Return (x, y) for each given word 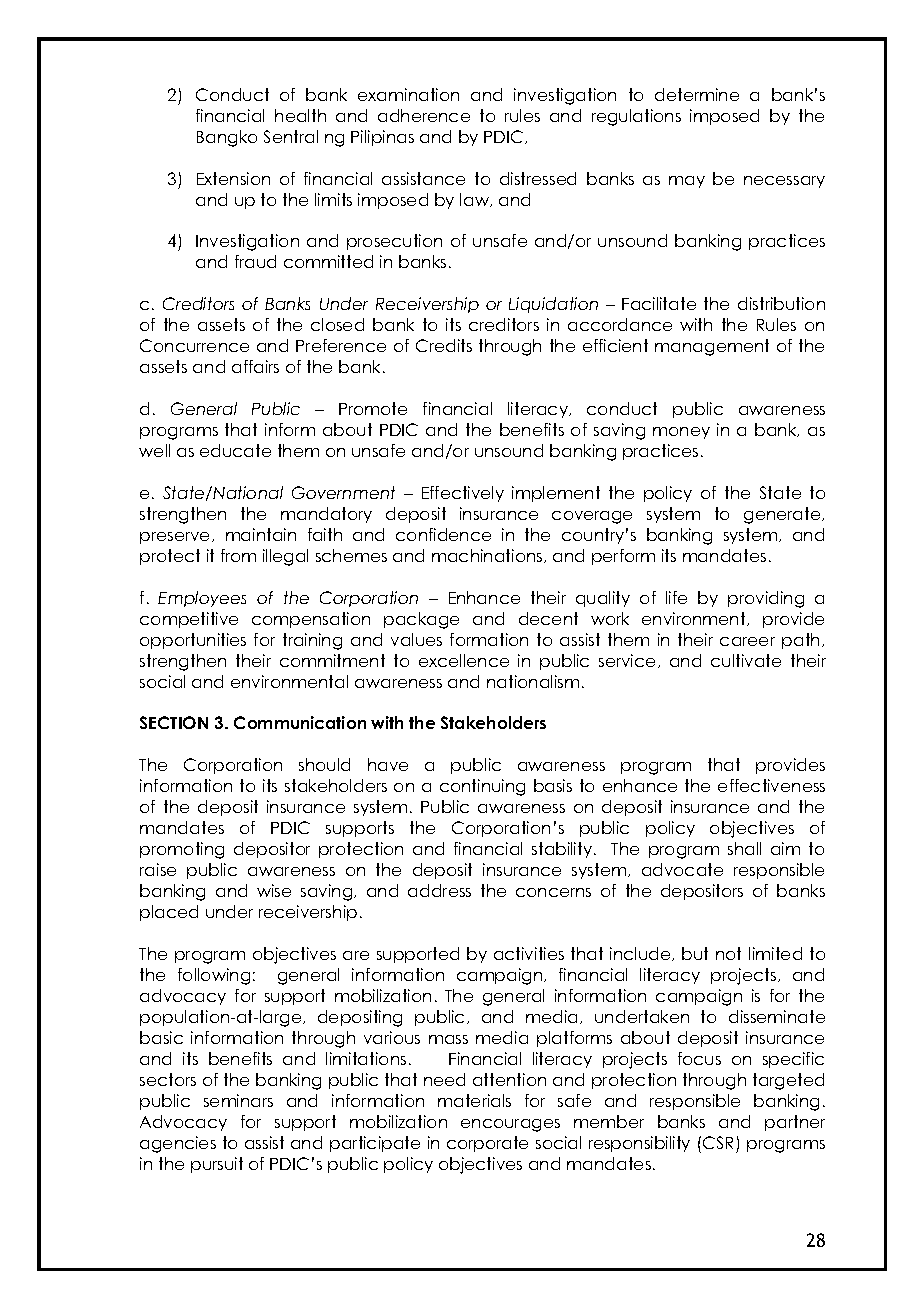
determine (697, 94)
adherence (424, 115)
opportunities (193, 641)
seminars (238, 1100)
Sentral (291, 136)
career (747, 641)
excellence (464, 660)
